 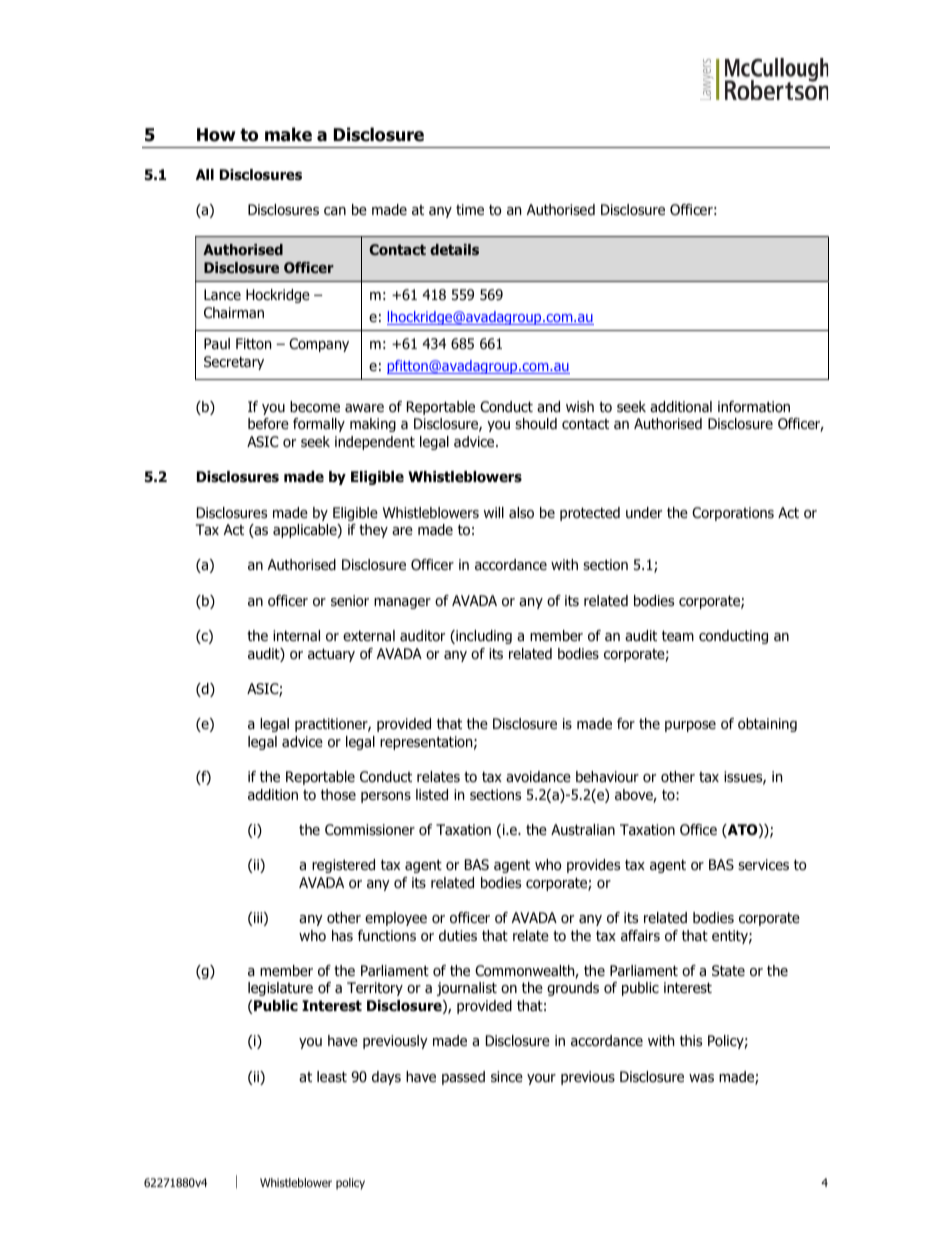 I want to click on internal, so click(x=296, y=635).
